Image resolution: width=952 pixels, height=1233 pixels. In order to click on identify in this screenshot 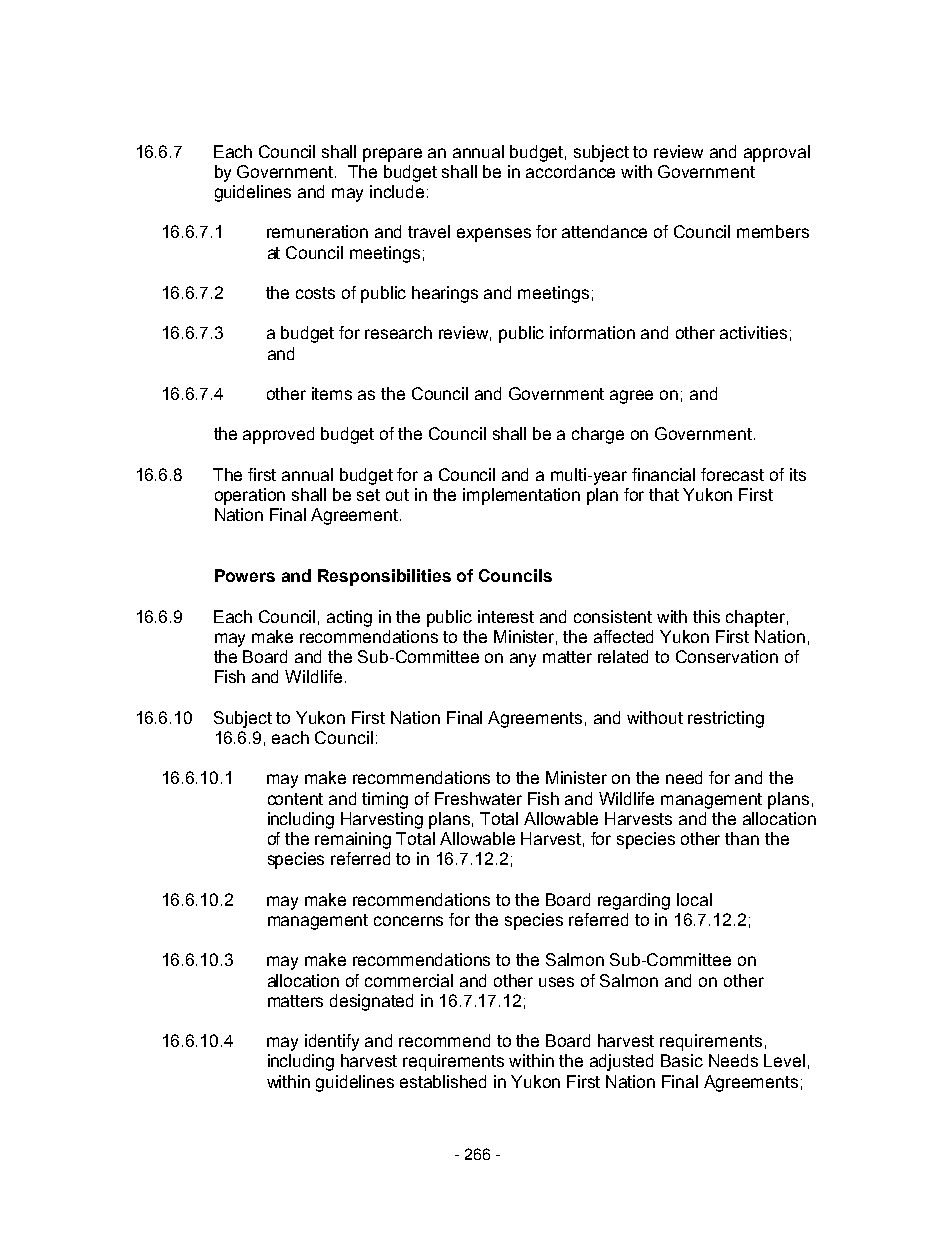, I will do `click(332, 1042)`.
